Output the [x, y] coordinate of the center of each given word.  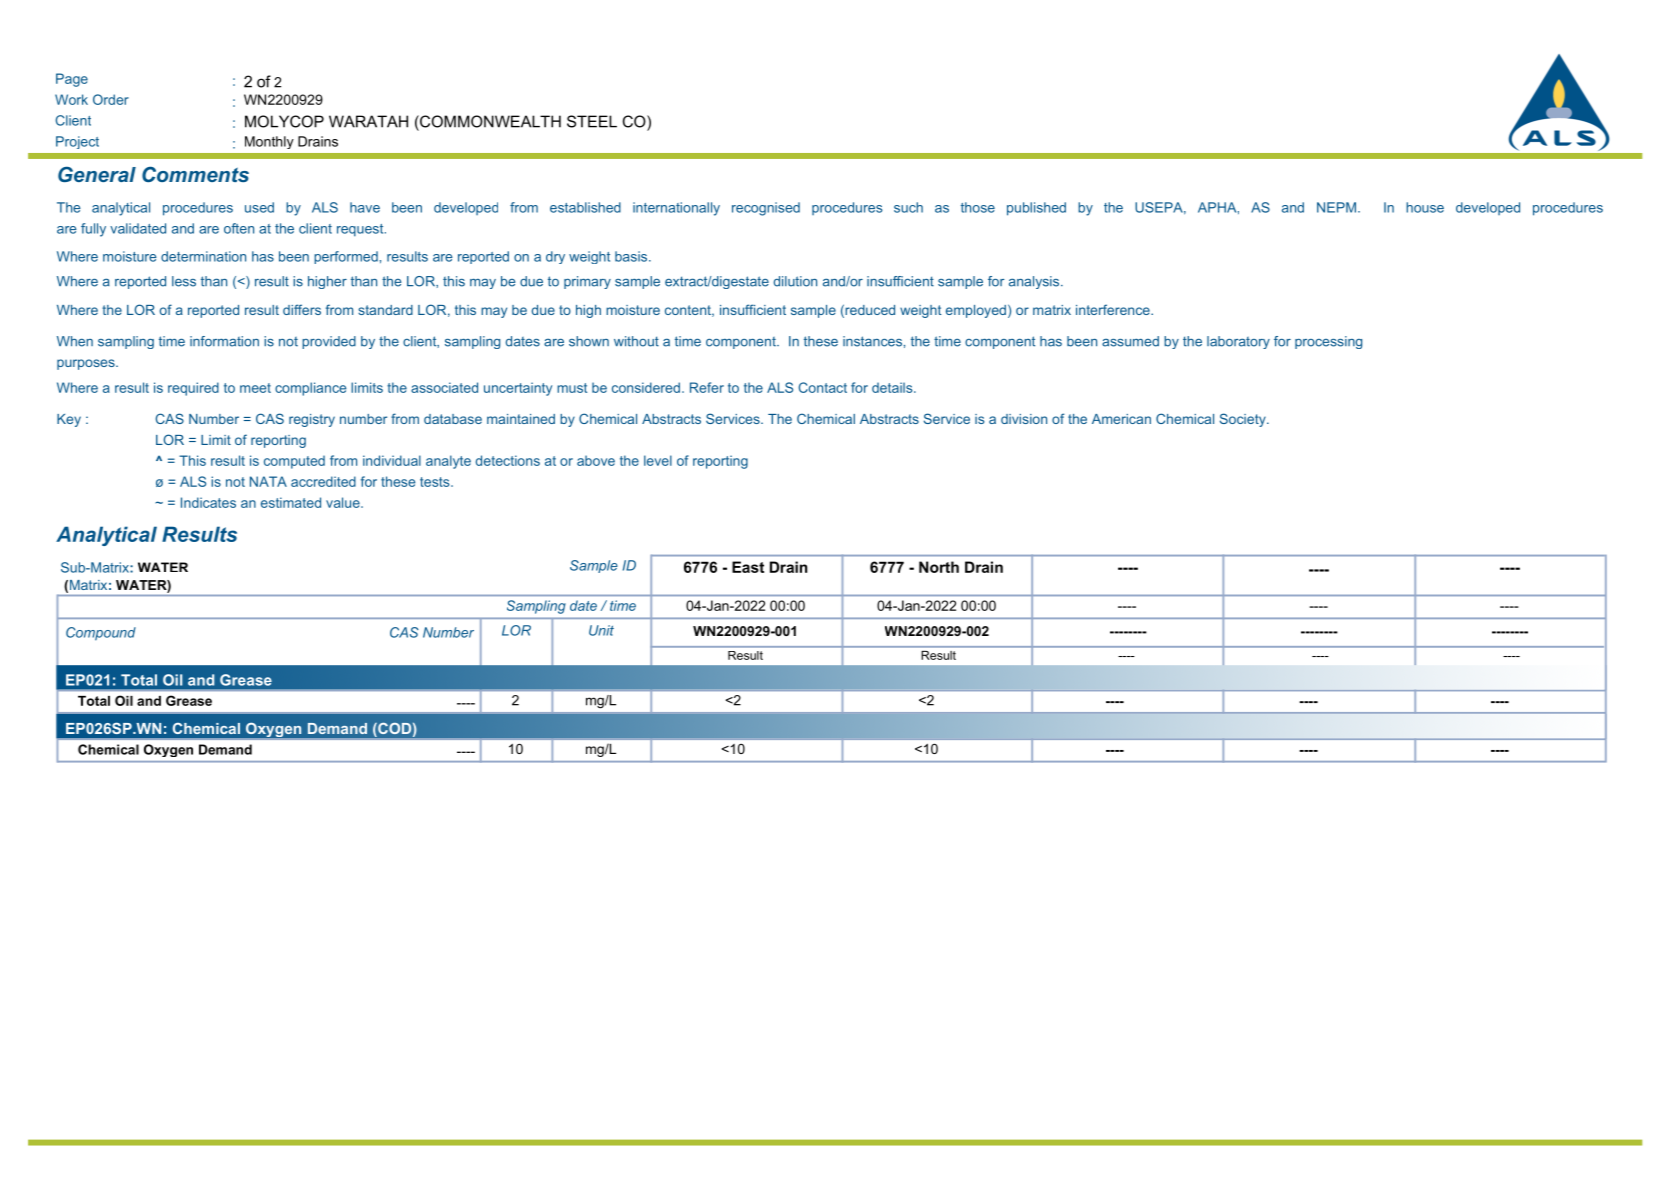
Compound [101, 634]
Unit [601, 630]
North [939, 567]
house [1425, 207]
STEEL [592, 121]
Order [111, 99]
